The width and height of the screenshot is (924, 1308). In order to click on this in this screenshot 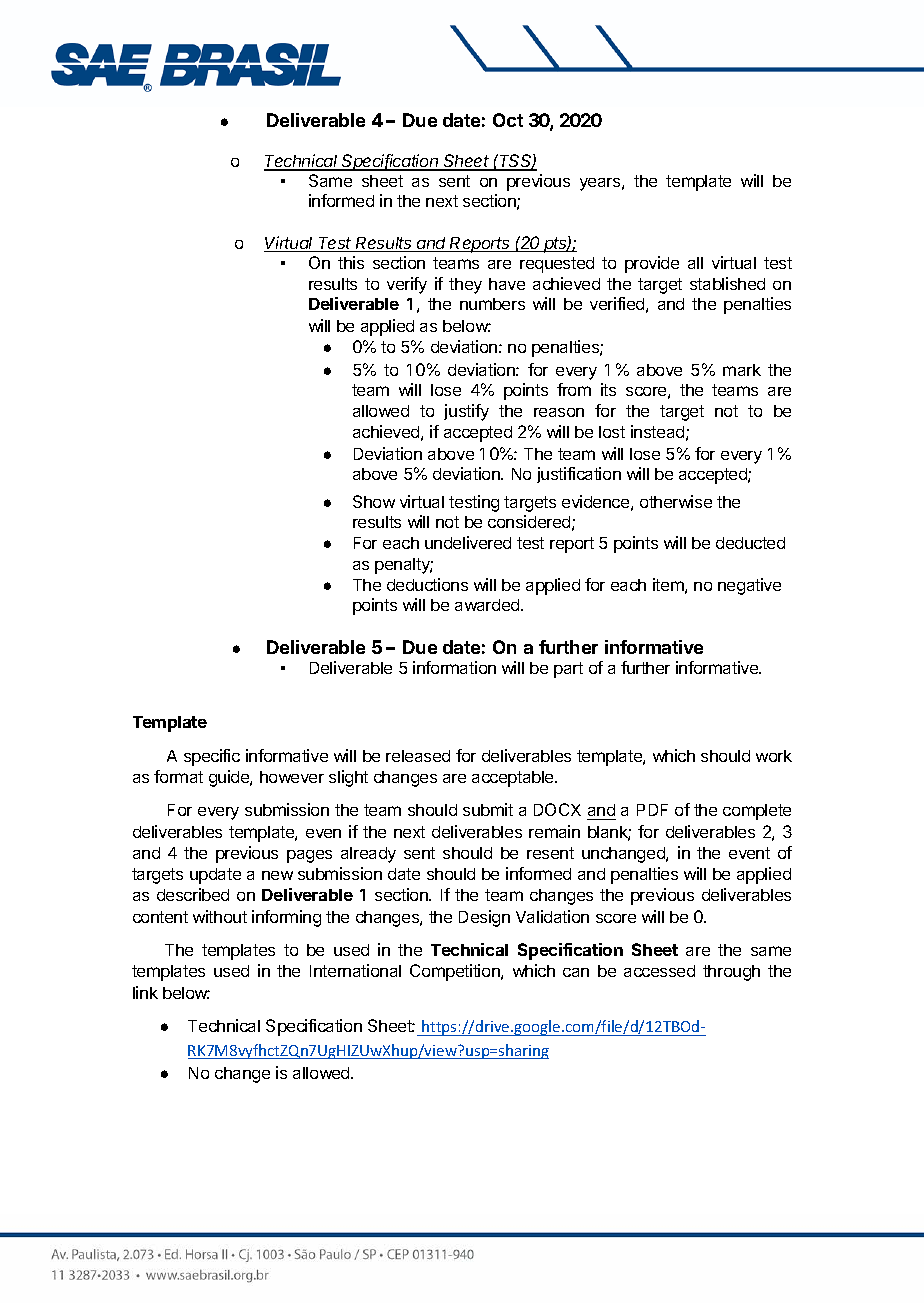, I will do `click(351, 262)`.
